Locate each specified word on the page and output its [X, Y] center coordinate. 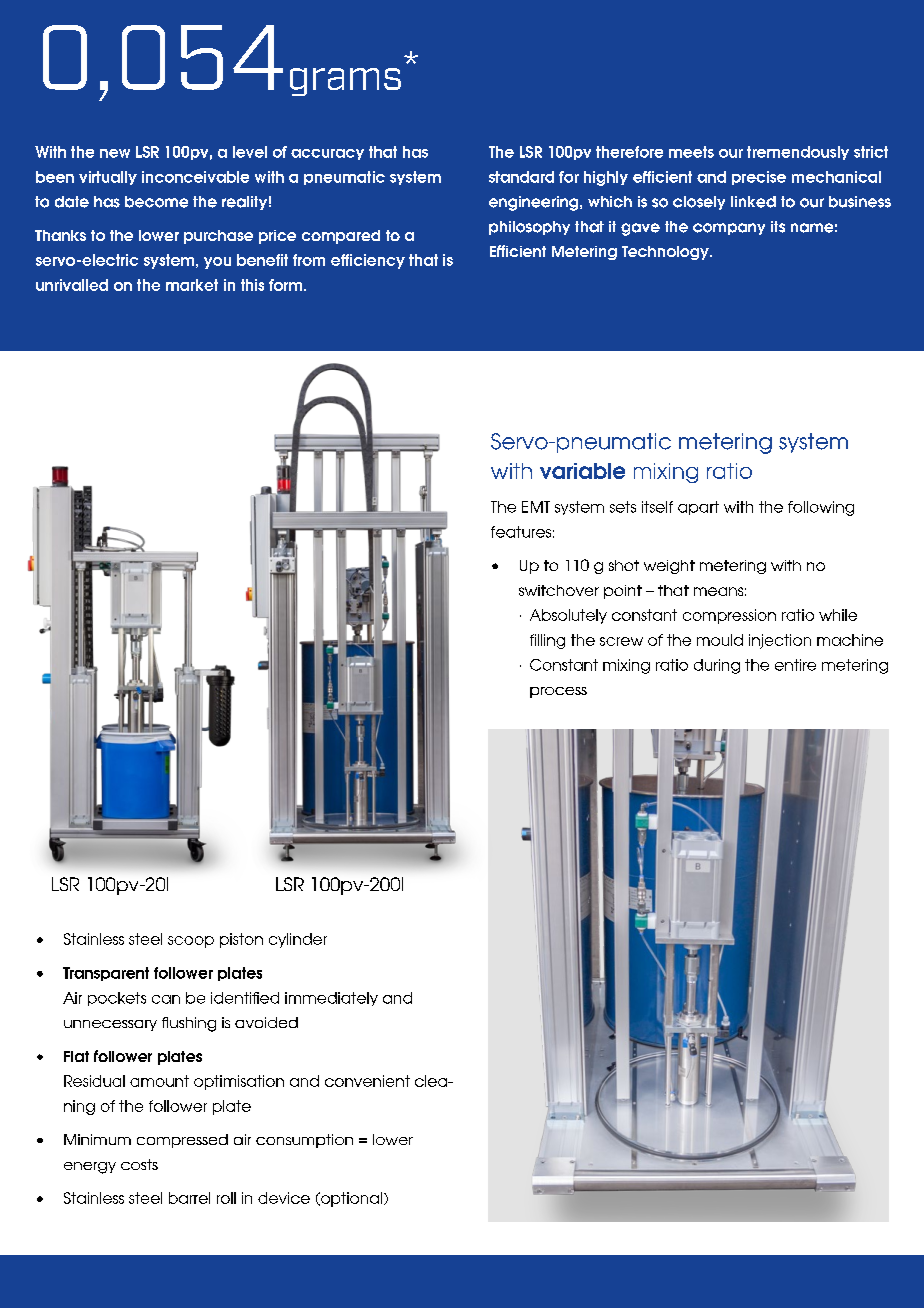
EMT [536, 507]
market [192, 285]
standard [521, 177]
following [821, 508]
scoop [191, 942]
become [156, 202]
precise [759, 178]
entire [795, 665]
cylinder [298, 940]
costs [139, 1164]
